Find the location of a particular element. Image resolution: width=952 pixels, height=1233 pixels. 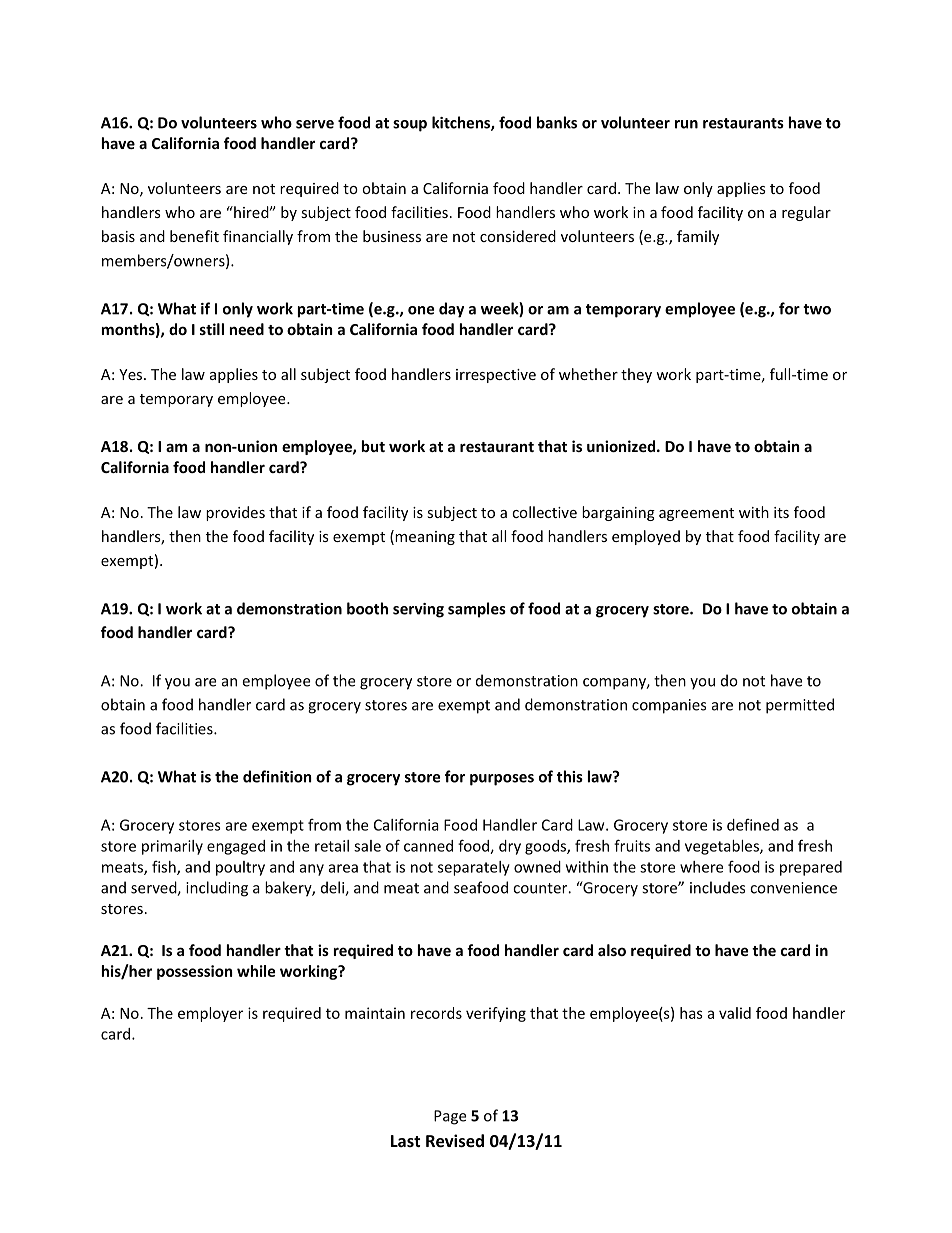

provides is located at coordinates (235, 513).
